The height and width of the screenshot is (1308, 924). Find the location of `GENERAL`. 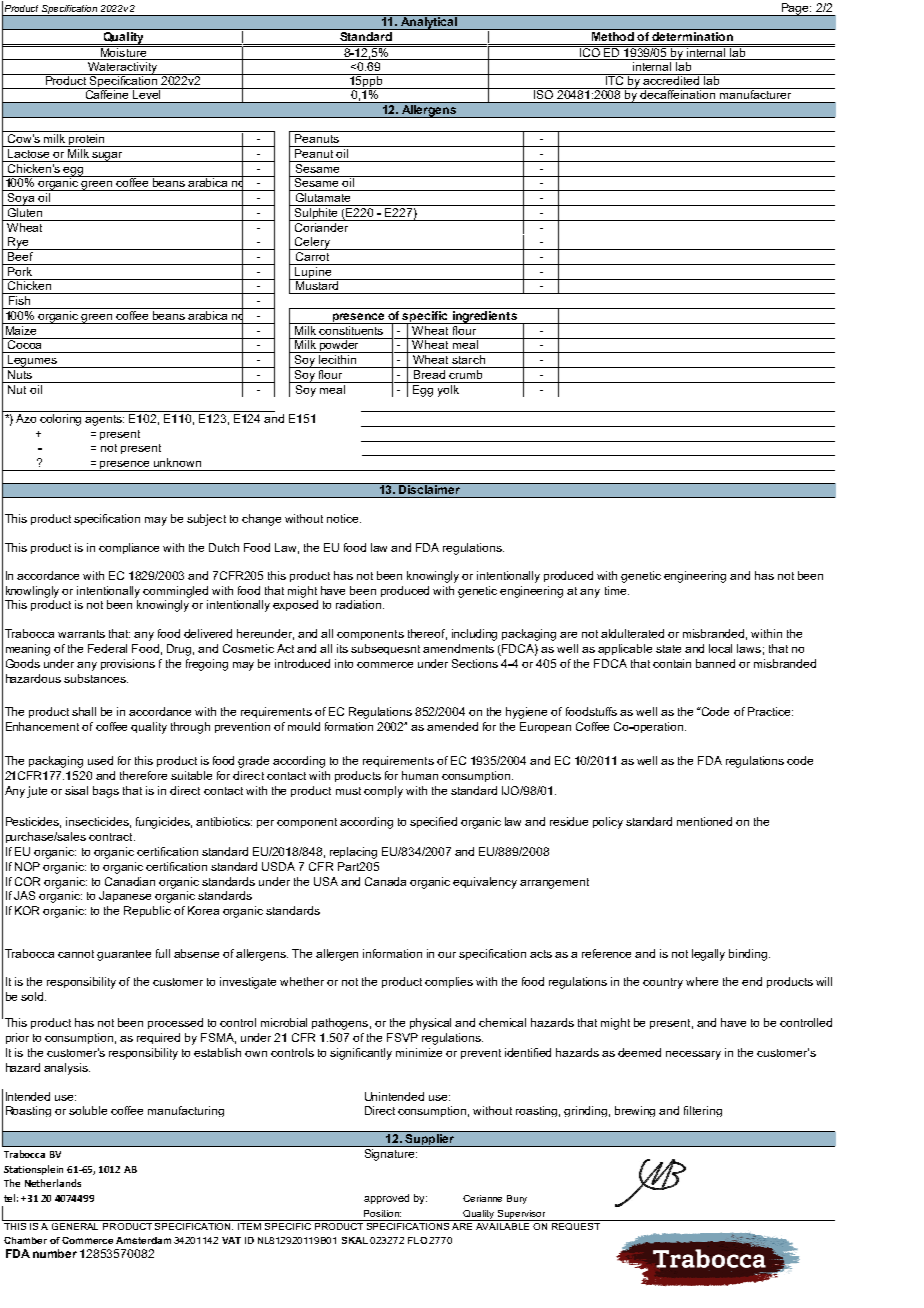

GENERAL is located at coordinates (76, 1225).
